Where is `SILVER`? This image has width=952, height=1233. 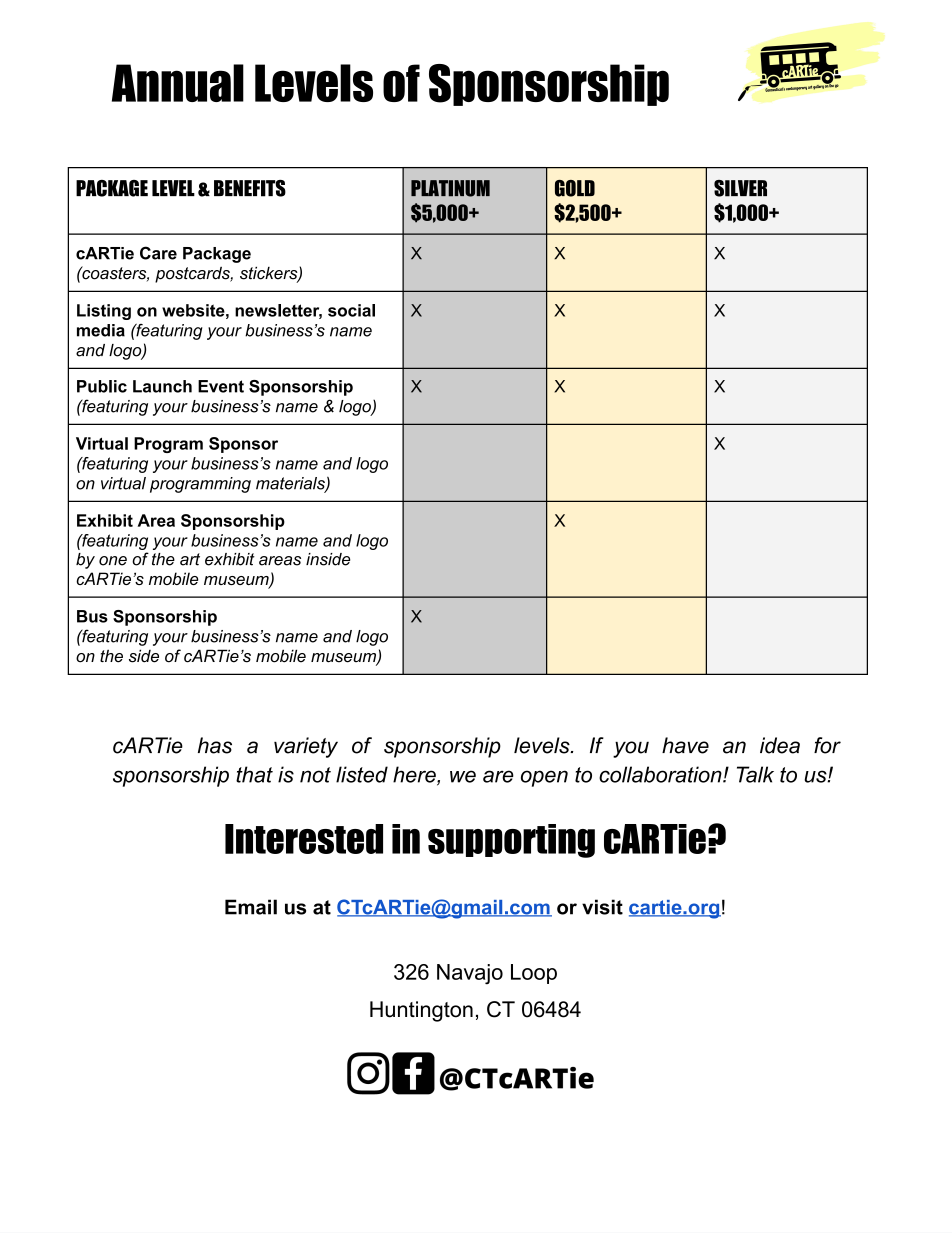
SILVER is located at coordinates (740, 188).
